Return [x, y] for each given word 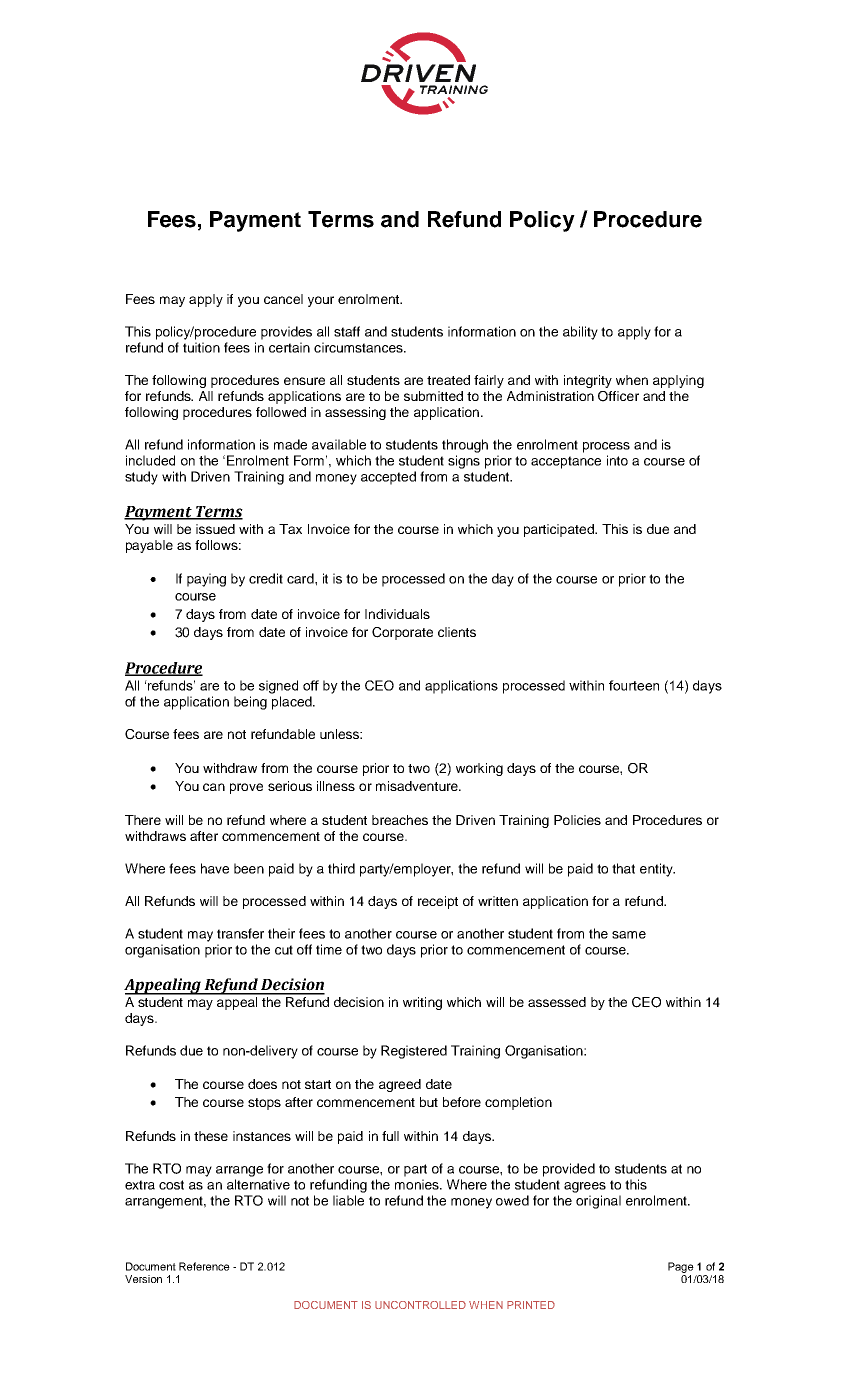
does [262, 1084]
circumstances [359, 347]
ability [580, 333]
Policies [577, 820]
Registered [414, 1052]
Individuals [397, 614]
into [617, 460]
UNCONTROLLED [420, 1305]
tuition [201, 347]
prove [246, 788]
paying [206, 580]
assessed [557, 1002]
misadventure [418, 786]
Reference [204, 1266]
